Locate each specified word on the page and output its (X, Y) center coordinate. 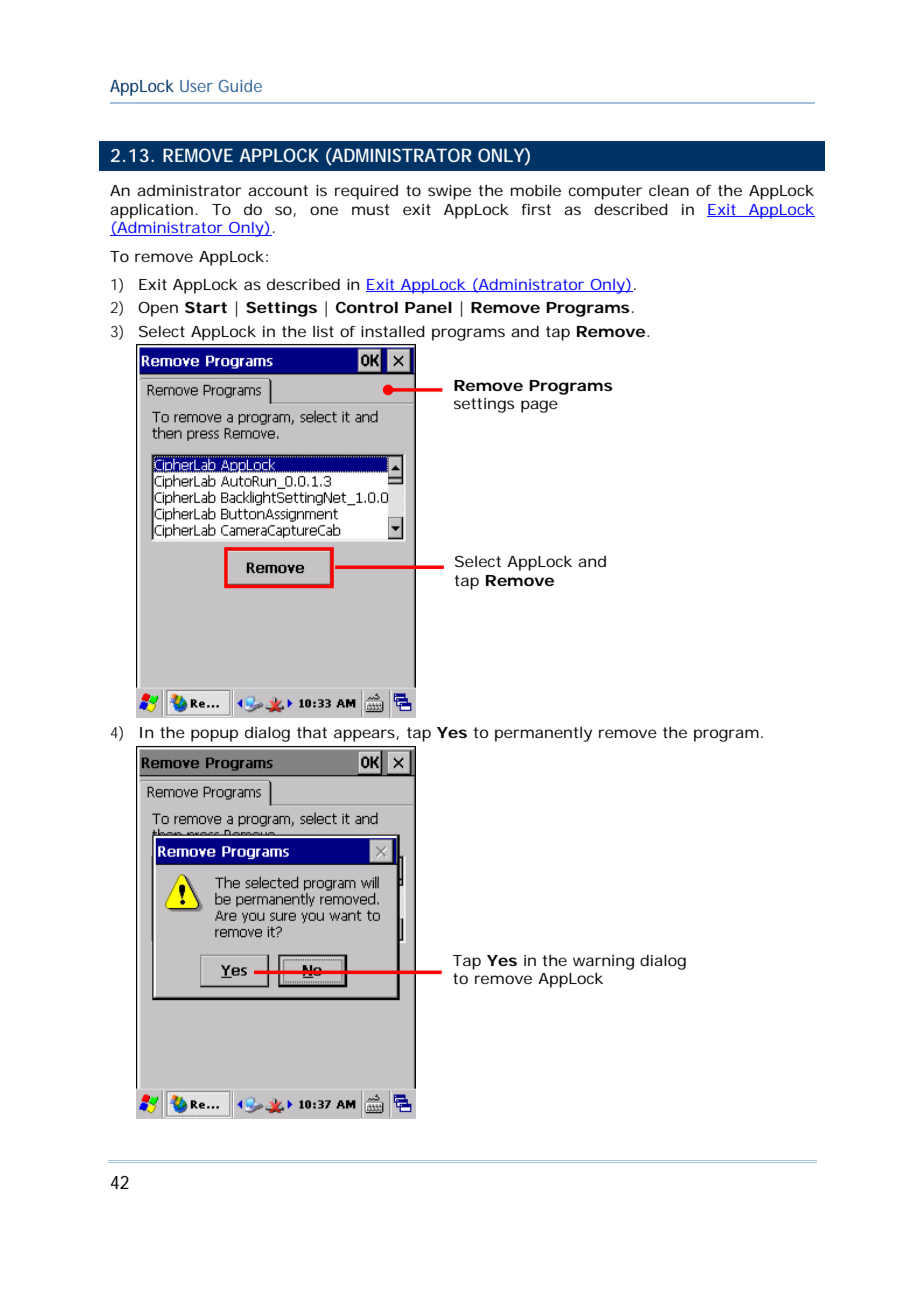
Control (367, 307)
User (196, 86)
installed (393, 331)
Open (158, 309)
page (539, 406)
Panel (428, 307)
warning (603, 962)
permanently (543, 734)
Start (206, 307)
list (323, 331)
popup (214, 735)
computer (605, 192)
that (312, 732)
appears (365, 735)
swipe (449, 192)
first (536, 209)
